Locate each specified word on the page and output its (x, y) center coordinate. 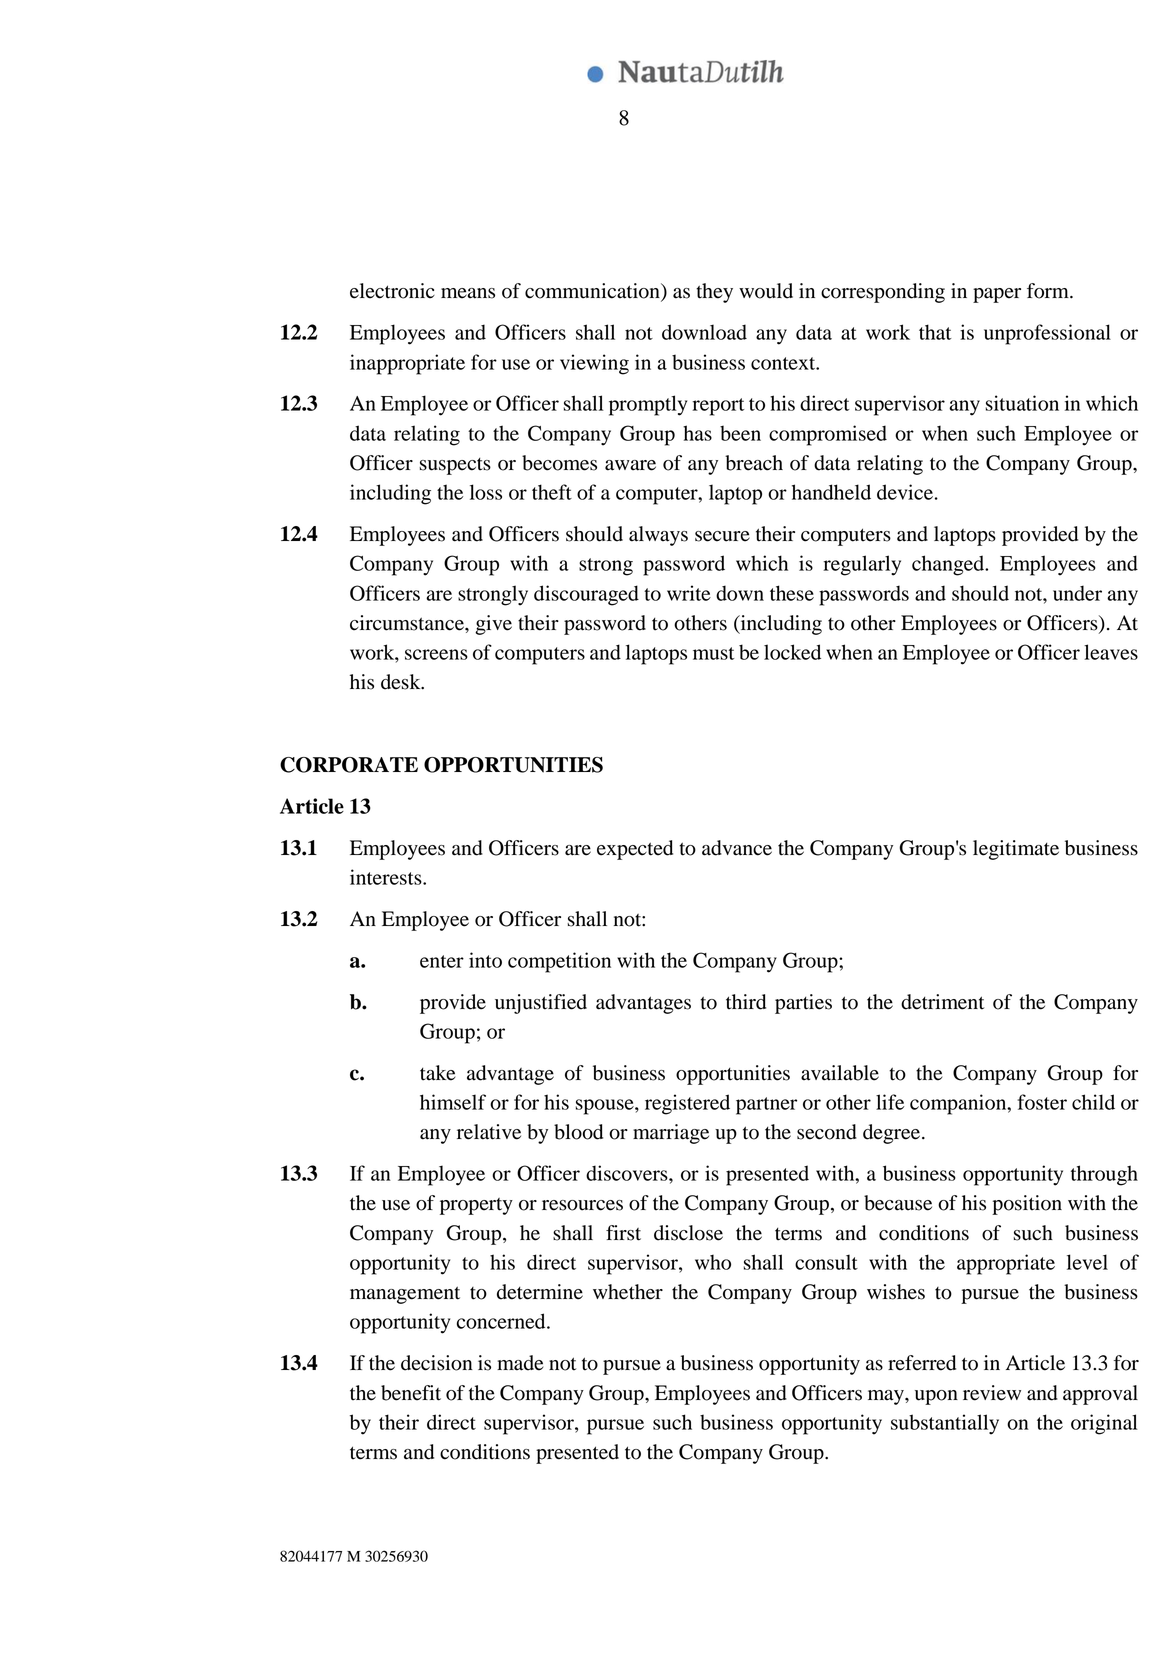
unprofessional (1047, 334)
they (714, 293)
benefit (411, 1393)
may (887, 1397)
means (468, 293)
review (992, 1393)
